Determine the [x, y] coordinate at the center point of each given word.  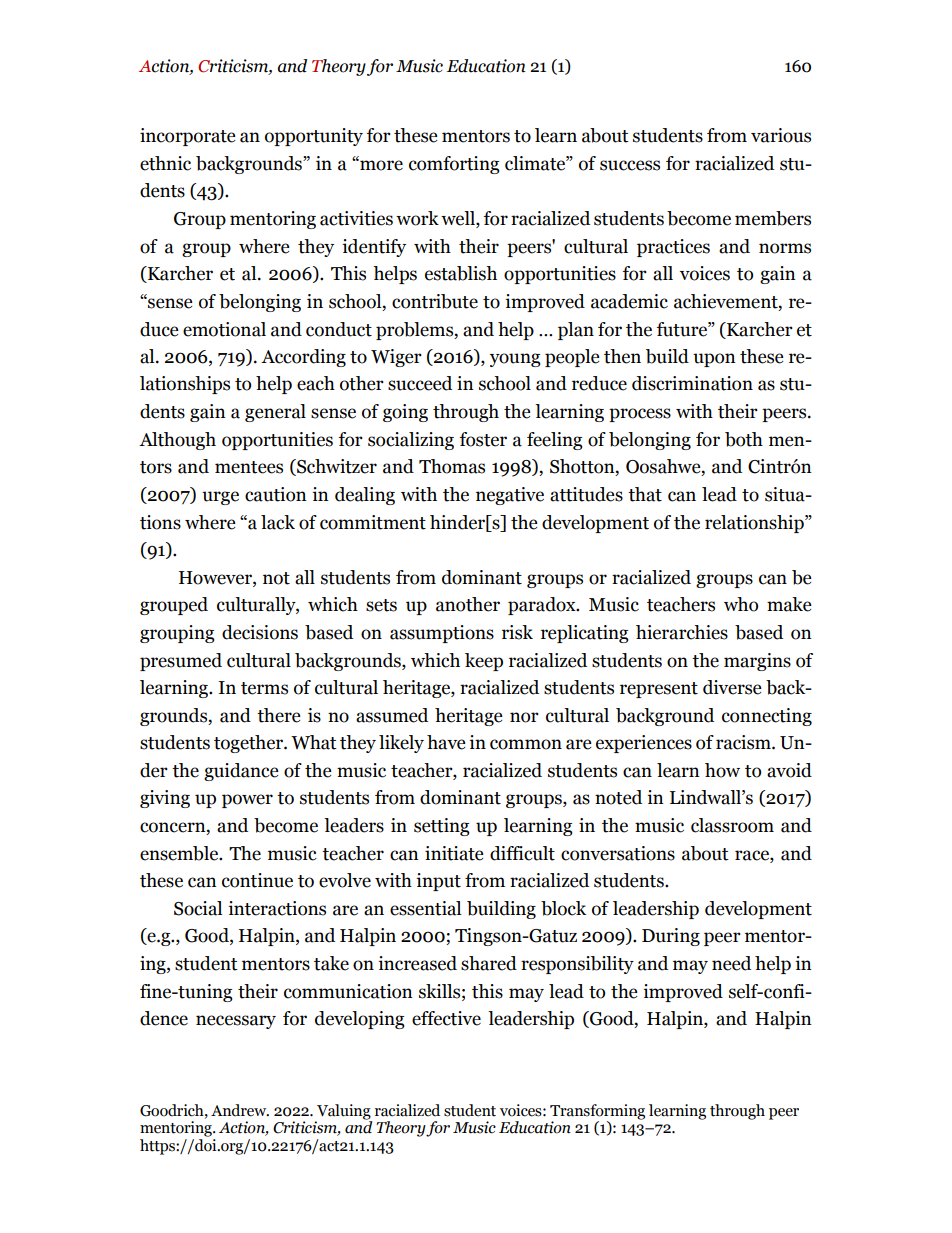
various [781, 135]
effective [446, 1018]
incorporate [188, 137]
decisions [260, 632]
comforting [454, 165]
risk [517, 632]
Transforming [597, 1113]
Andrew [240, 1110]
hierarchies [682, 632]
